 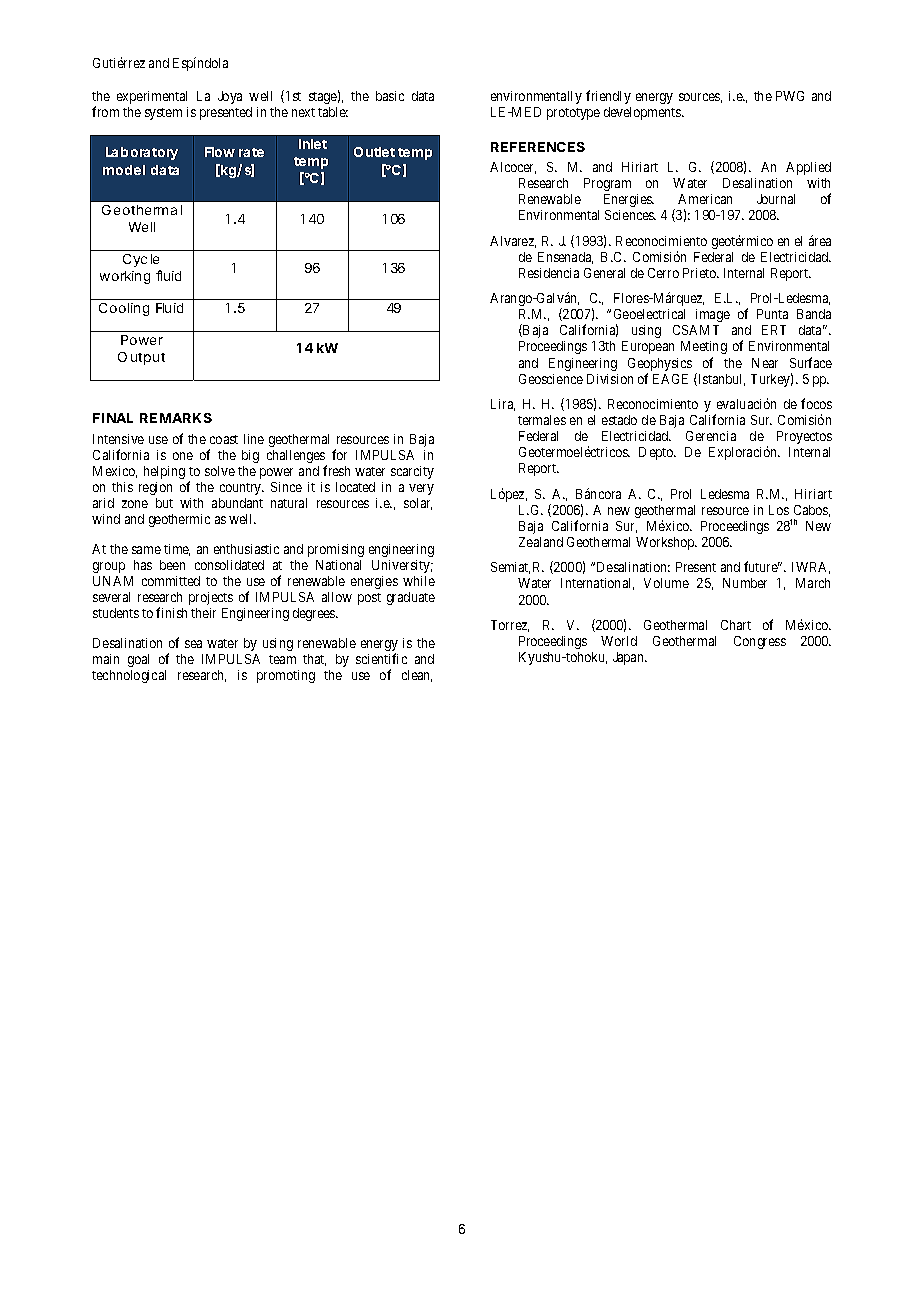 What do you see at coordinates (138, 660) in the screenshot?
I see `goal` at bounding box center [138, 660].
